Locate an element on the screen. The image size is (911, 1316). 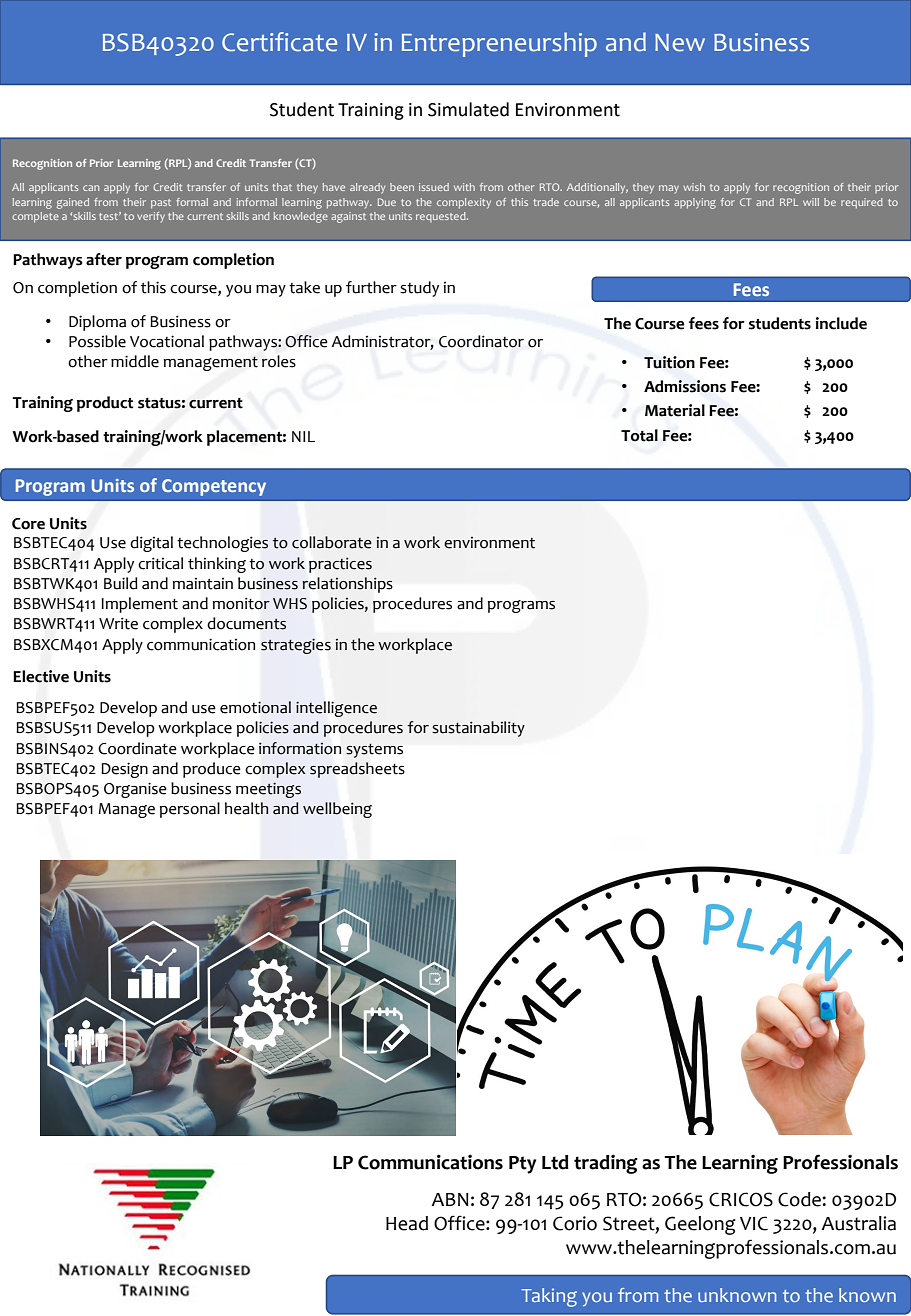
Simulated is located at coordinates (468, 109).
